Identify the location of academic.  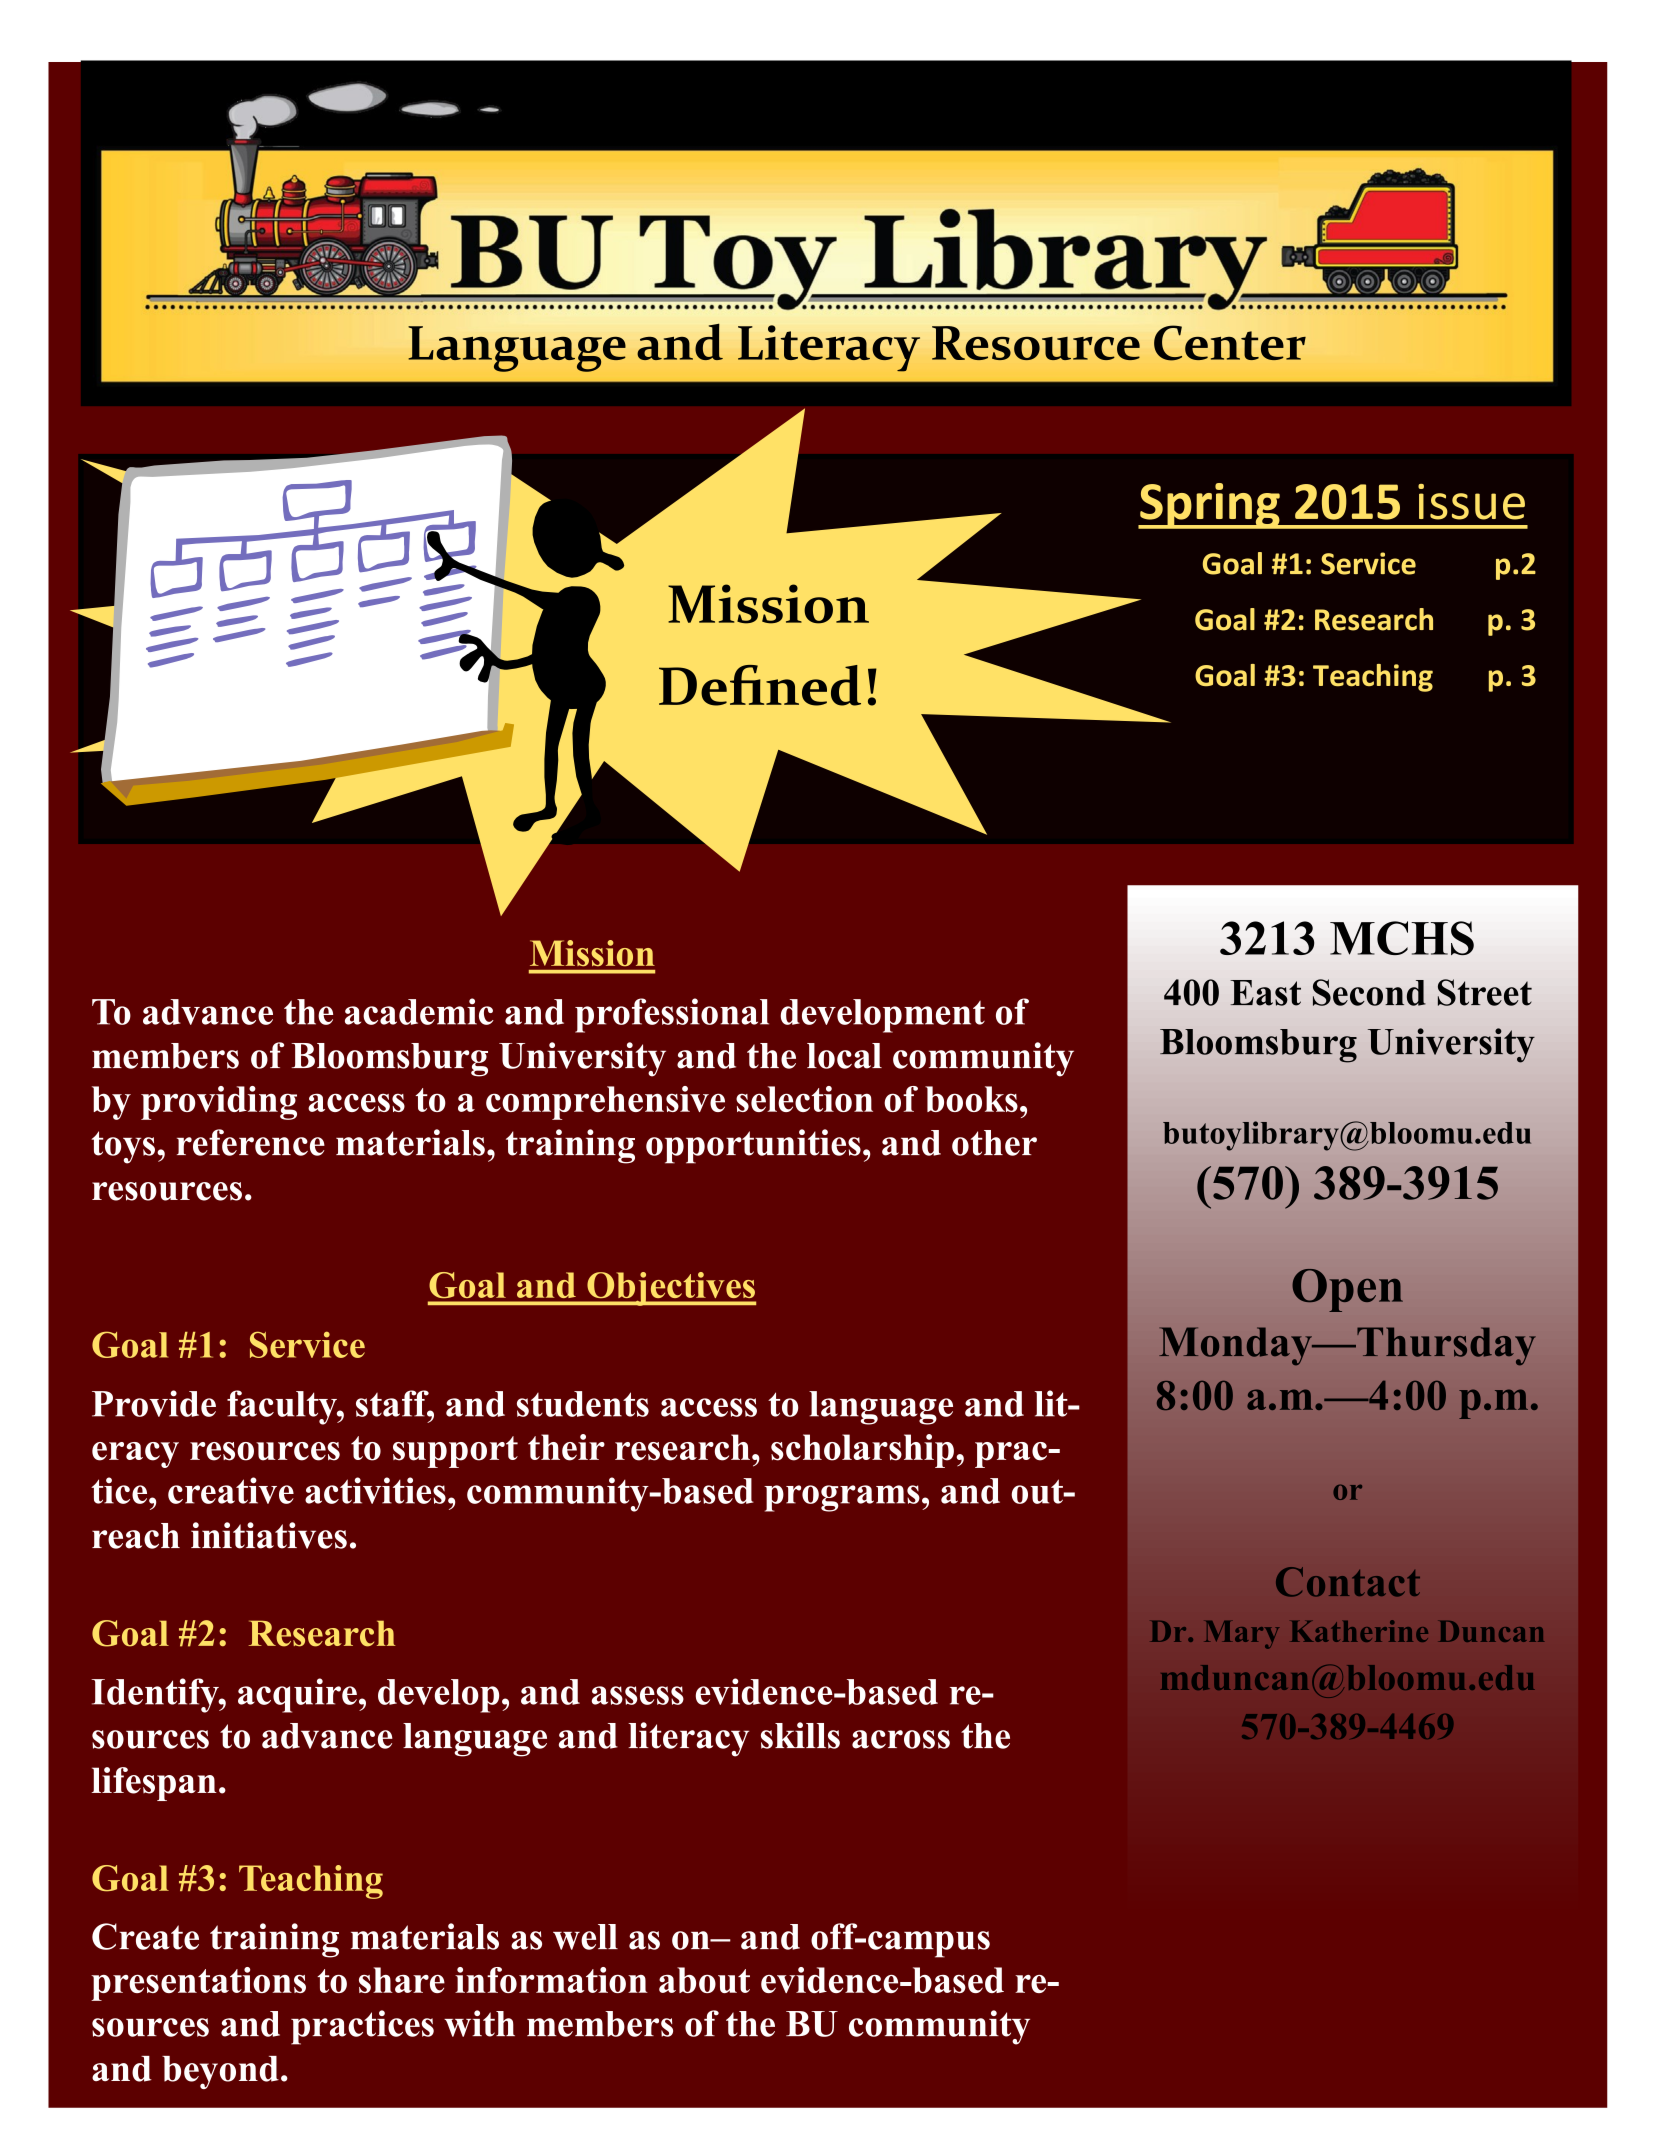
(419, 1011).
